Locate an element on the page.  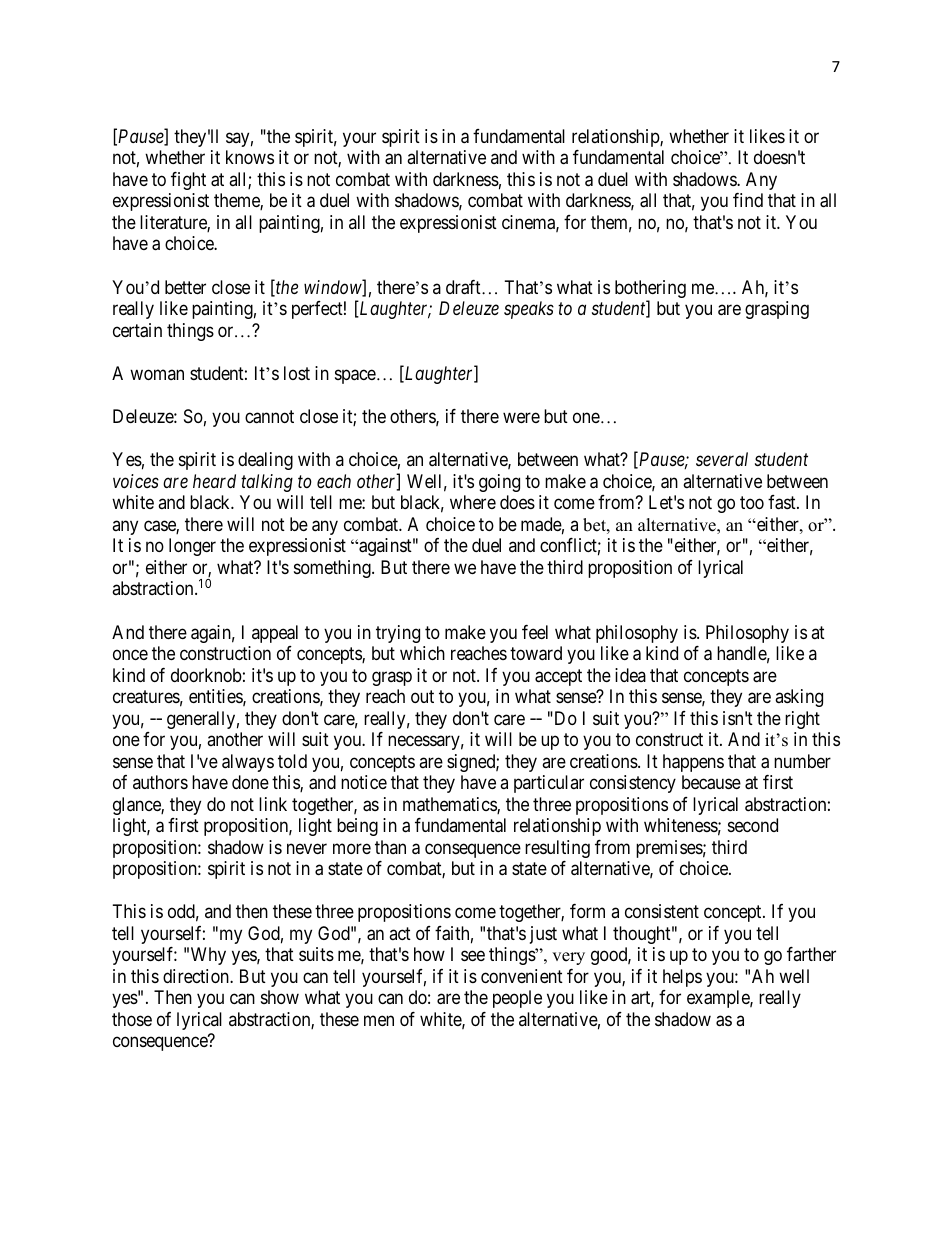
helps is located at coordinates (682, 978).
